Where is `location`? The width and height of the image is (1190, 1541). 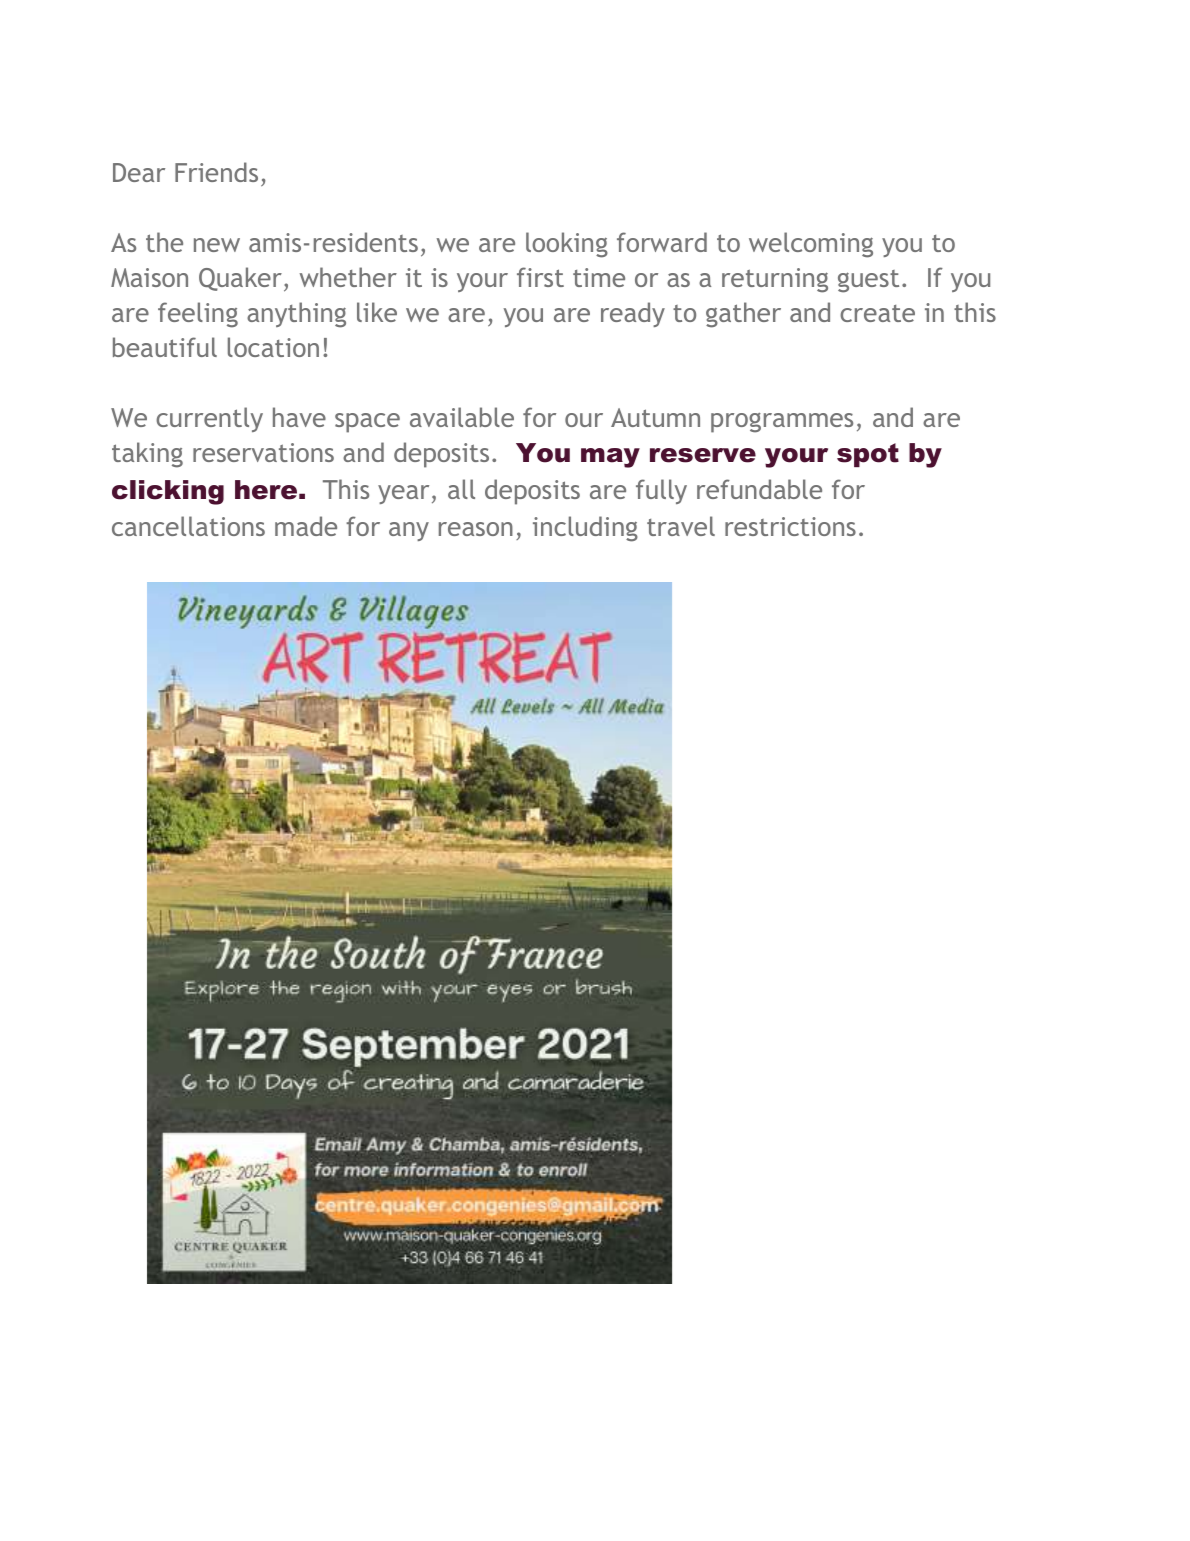 location is located at coordinates (273, 347).
